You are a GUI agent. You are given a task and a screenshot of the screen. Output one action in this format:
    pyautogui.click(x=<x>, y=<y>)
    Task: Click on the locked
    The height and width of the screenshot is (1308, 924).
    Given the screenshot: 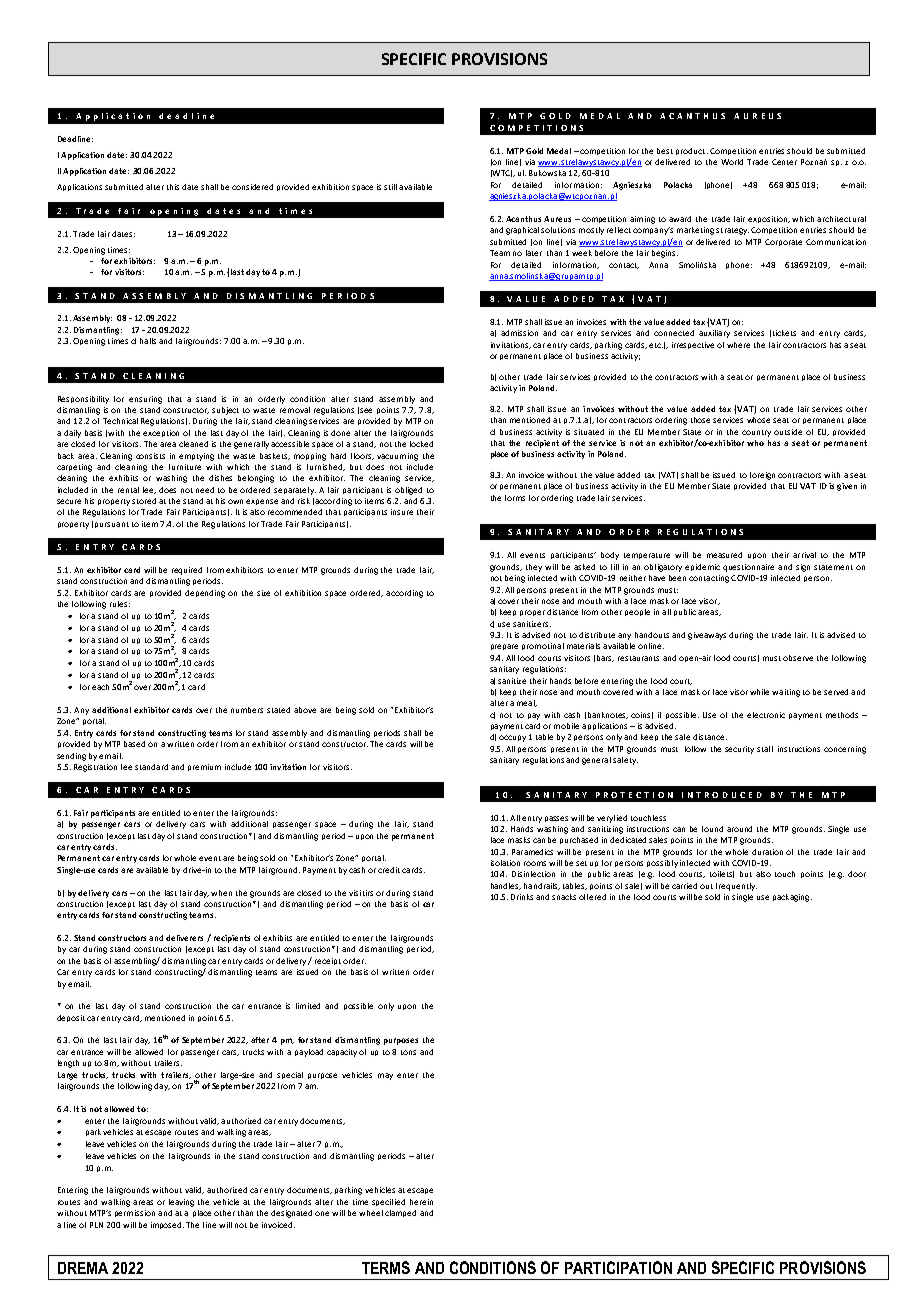 What is the action you would take?
    pyautogui.click(x=421, y=444)
